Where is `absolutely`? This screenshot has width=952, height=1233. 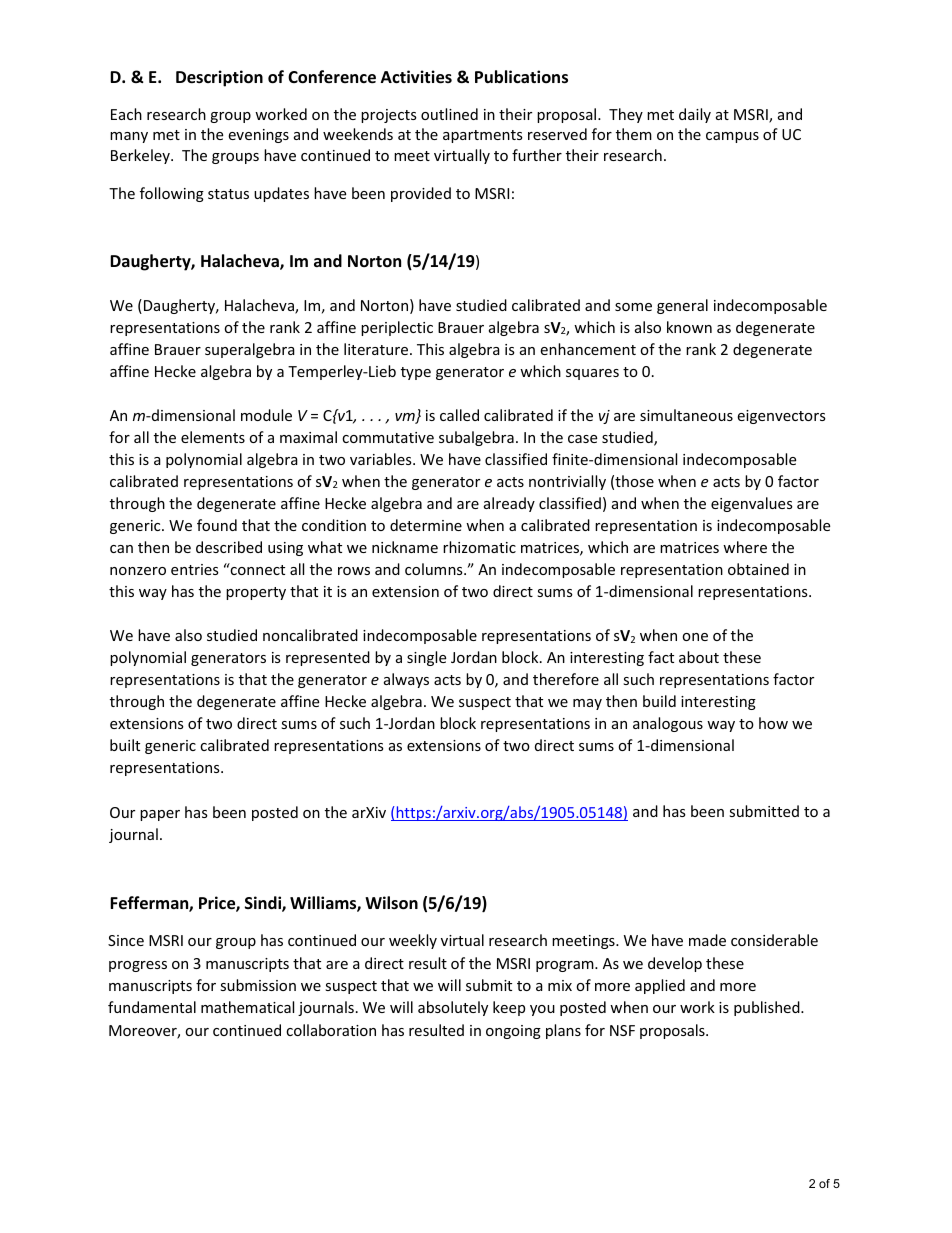
absolutely is located at coordinates (453, 1008).
